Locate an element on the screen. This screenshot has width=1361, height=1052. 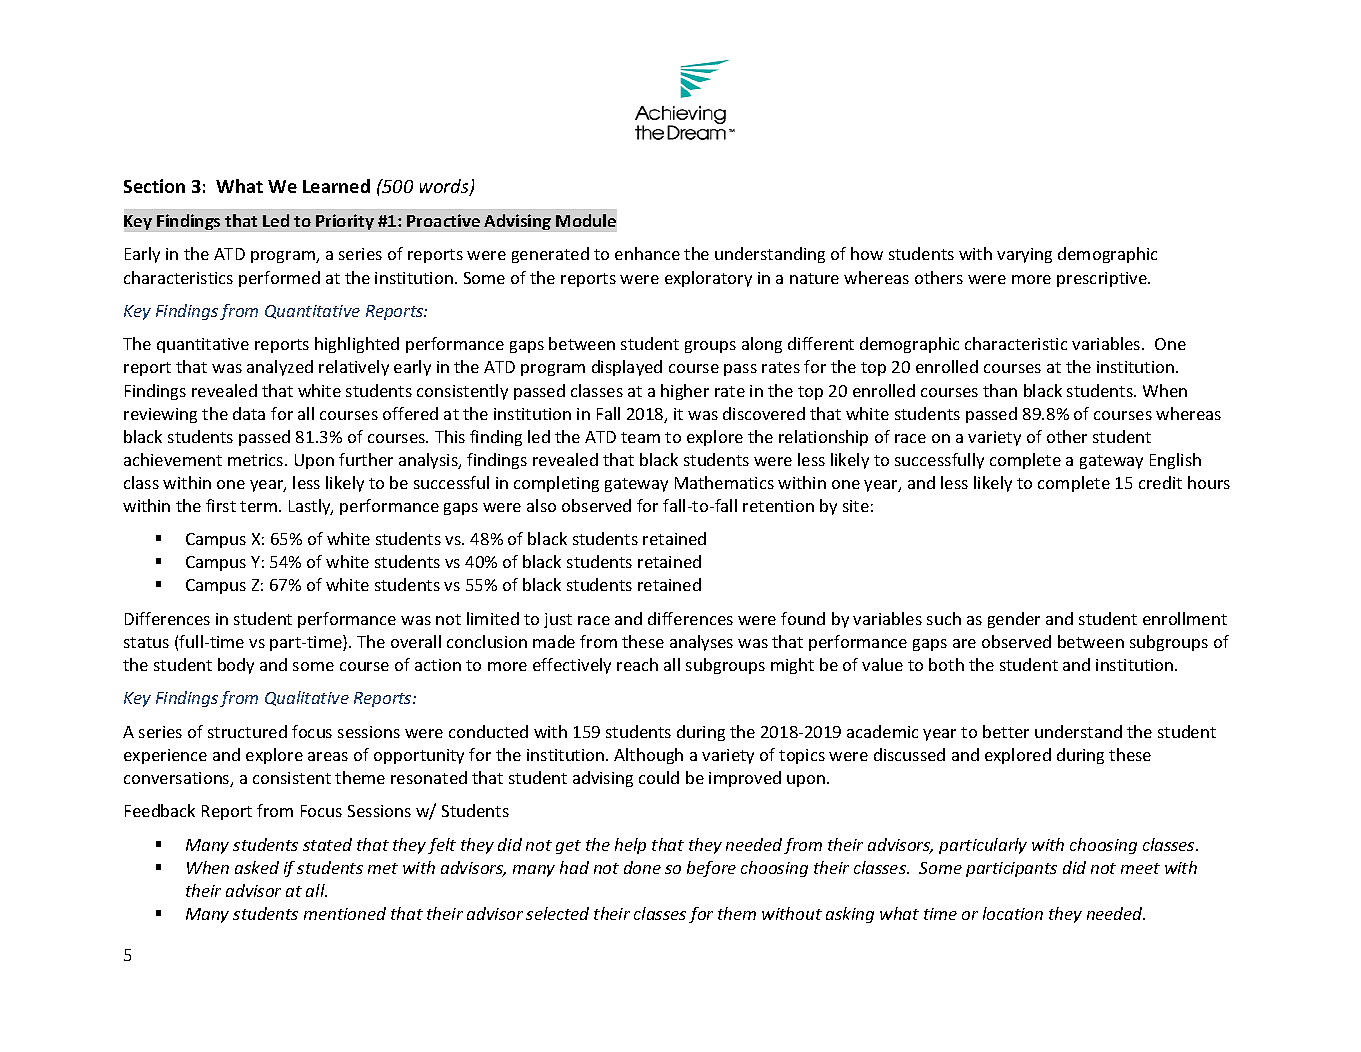
Priority is located at coordinates (345, 222).
